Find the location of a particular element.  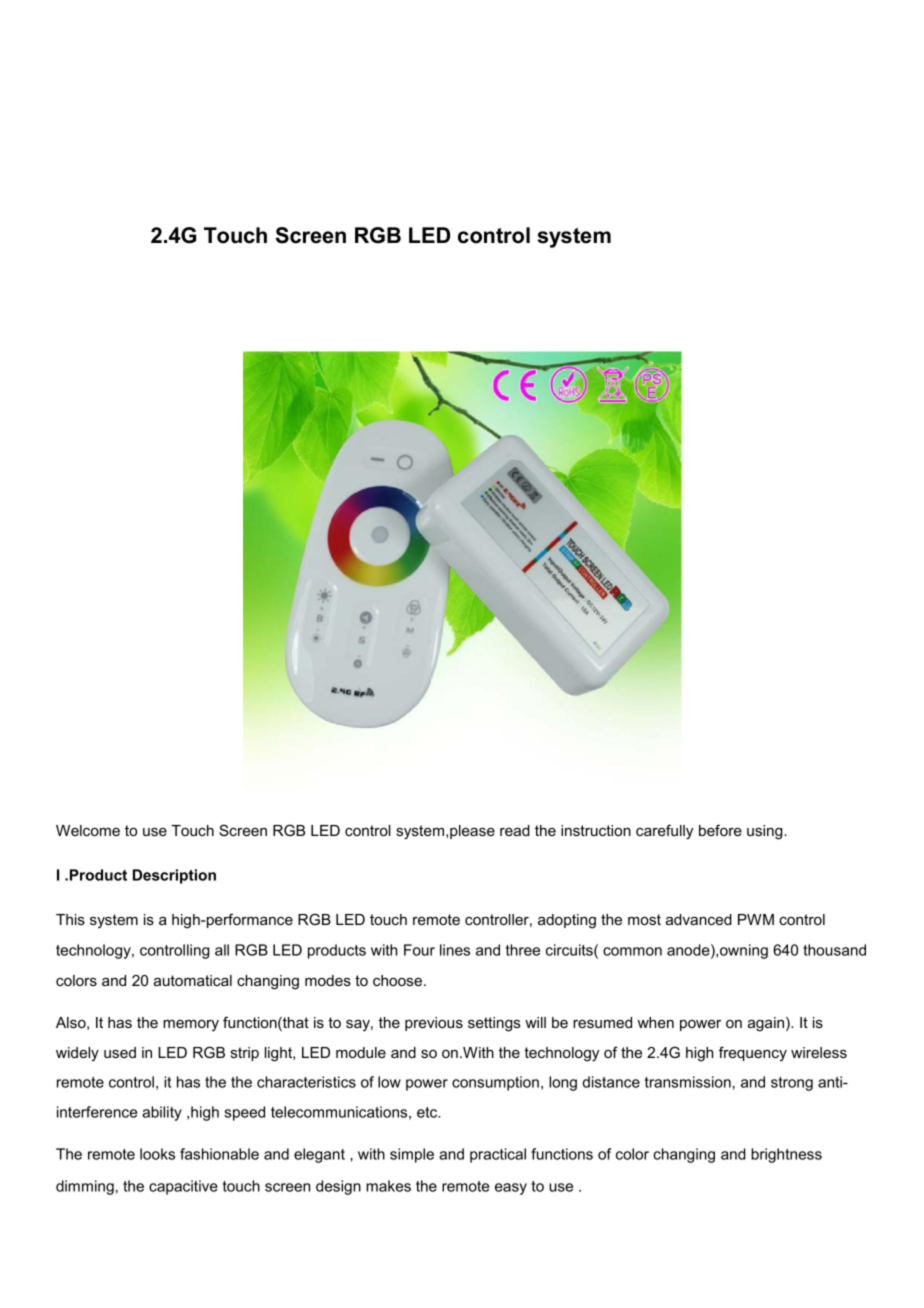

Welcome is located at coordinates (88, 830).
